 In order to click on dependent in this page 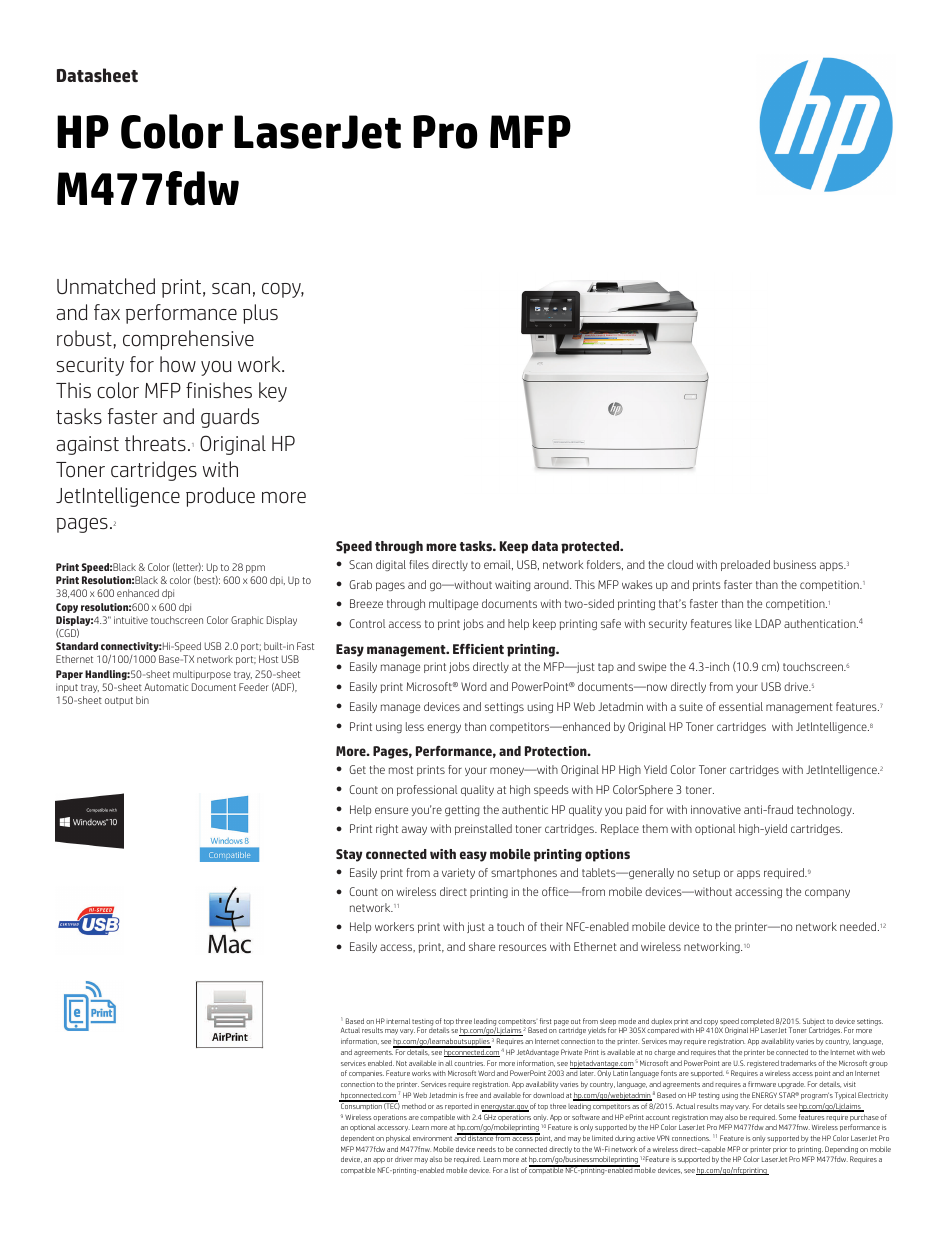, I will do `click(357, 1138)`.
